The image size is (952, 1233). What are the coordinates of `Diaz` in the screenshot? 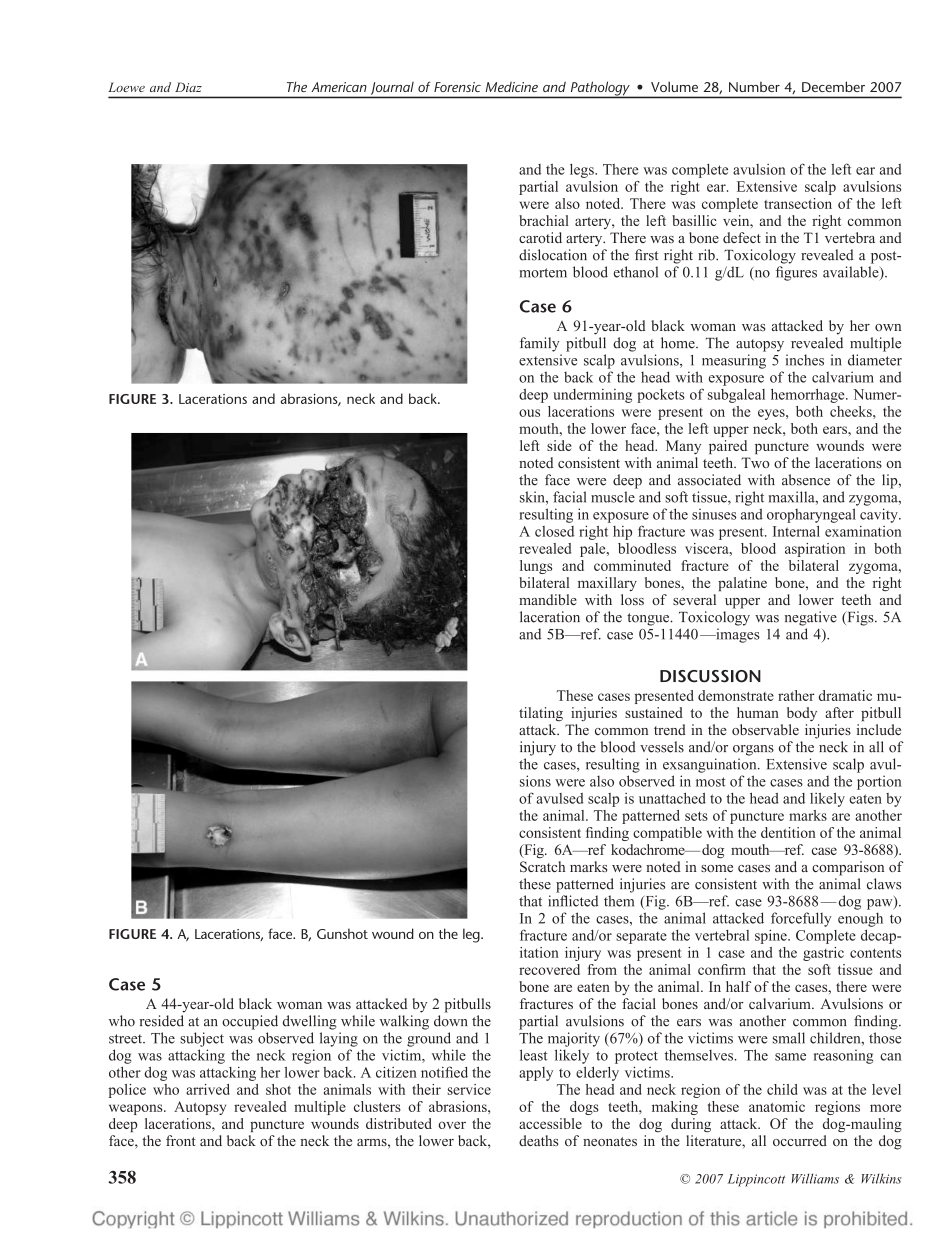 It's located at (188, 87).
